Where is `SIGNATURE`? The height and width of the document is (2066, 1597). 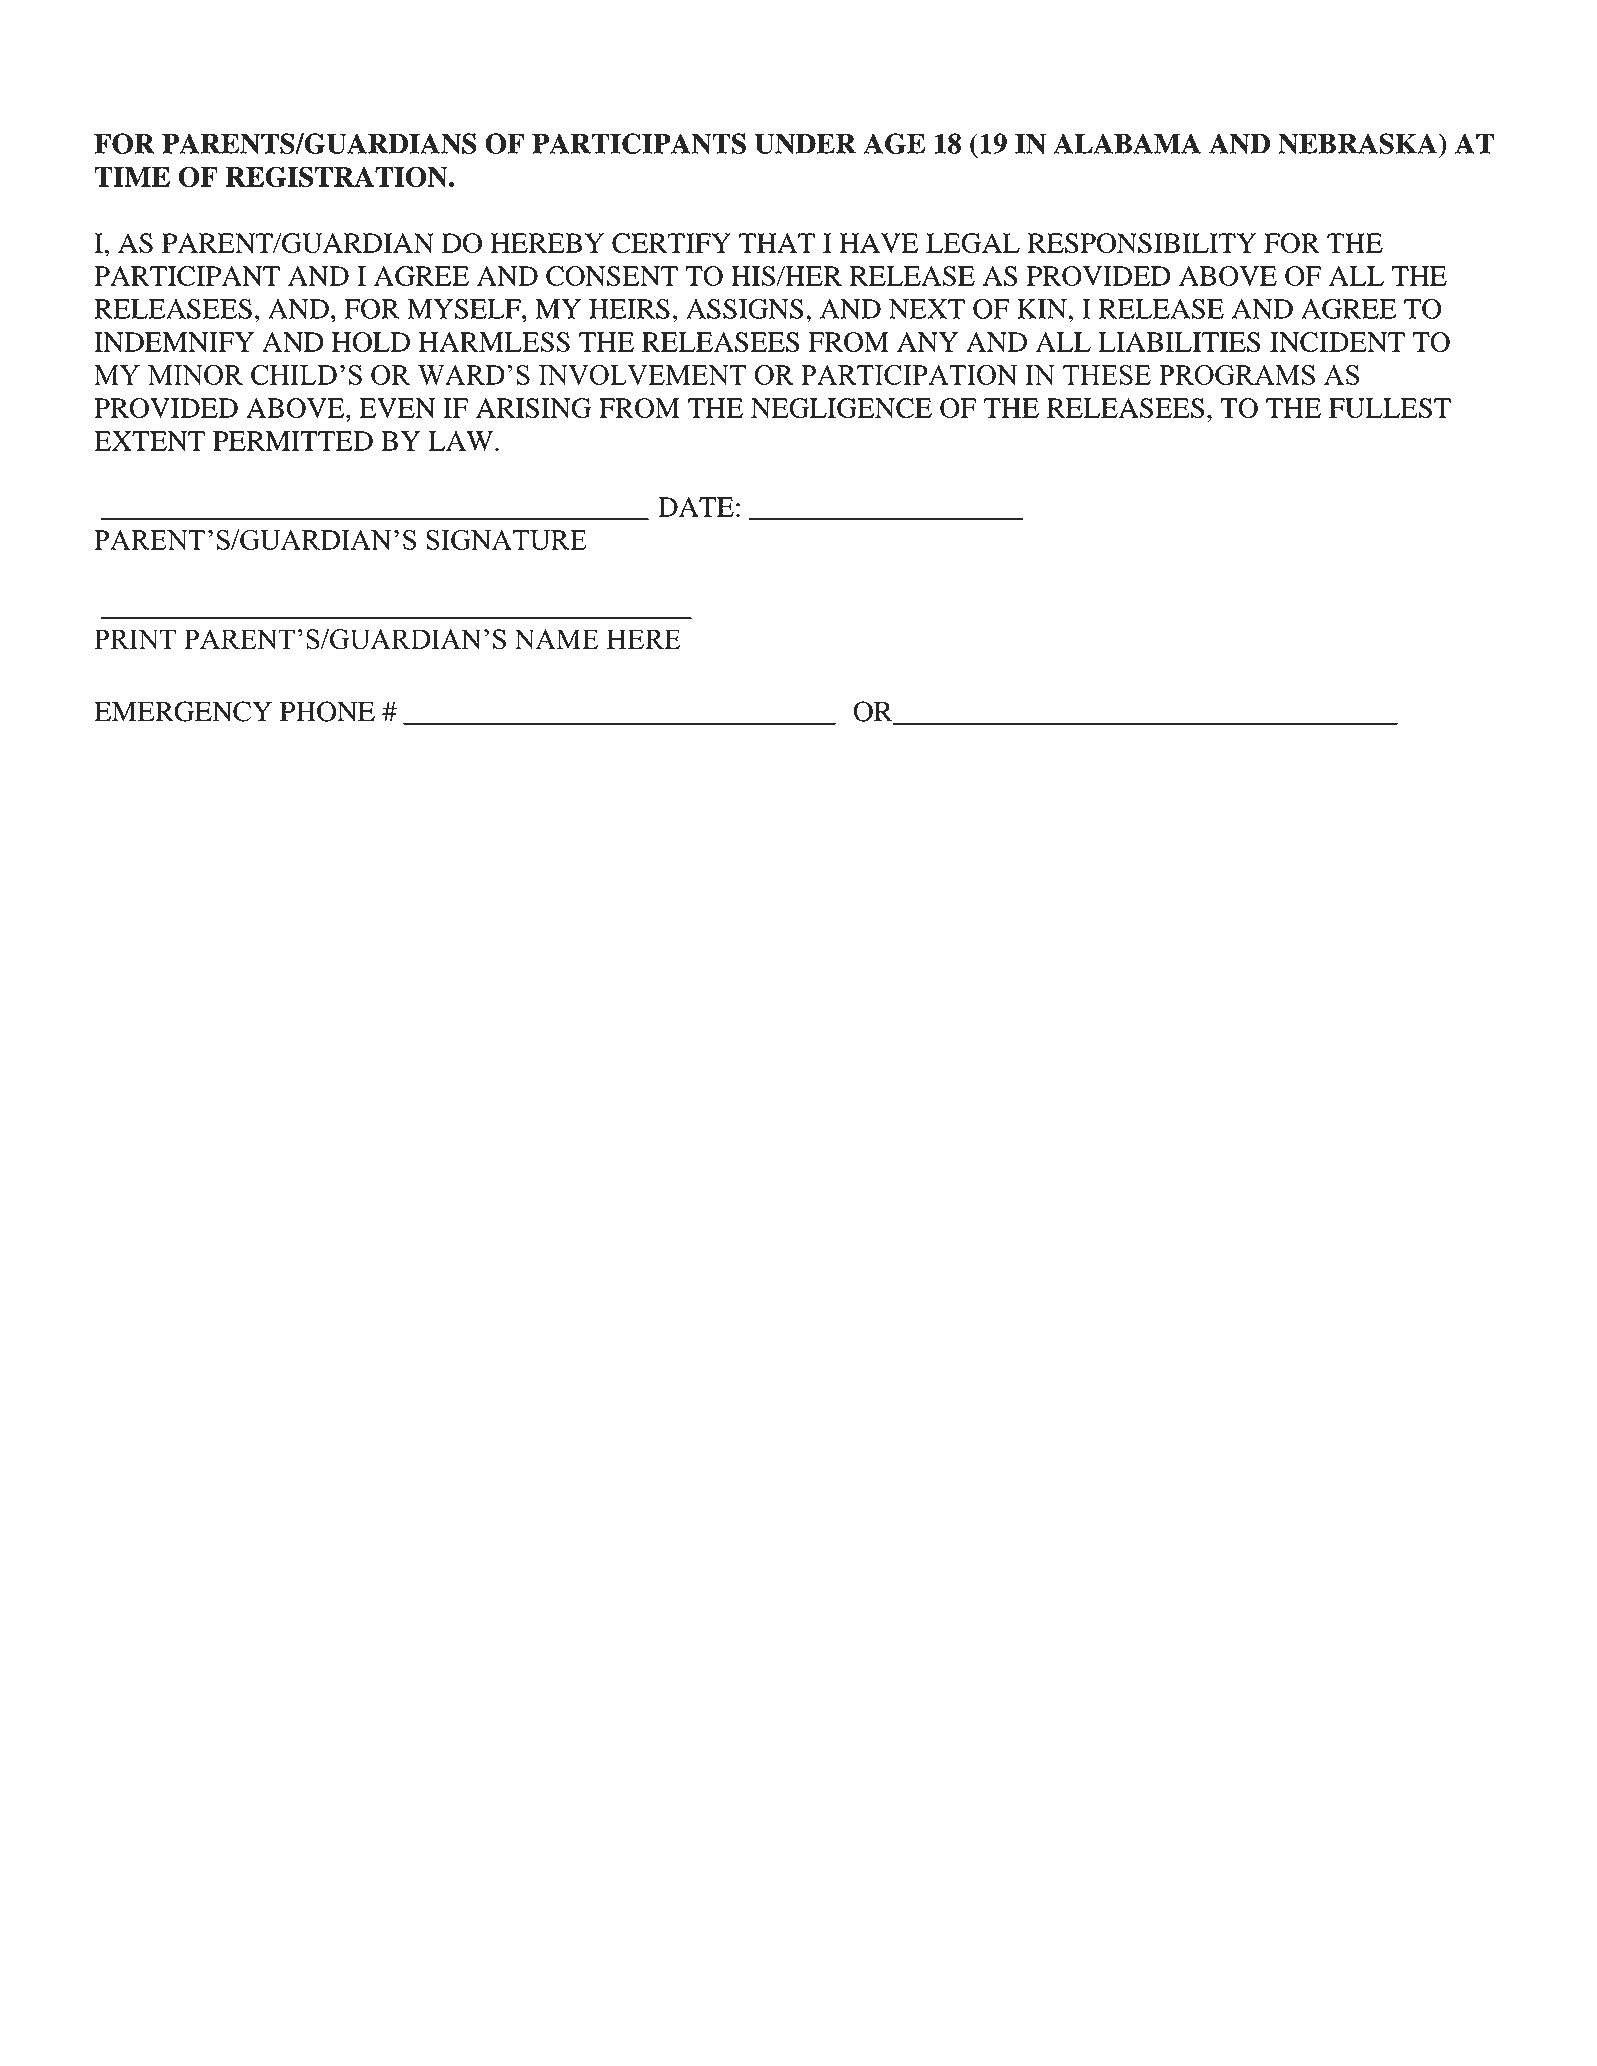
SIGNATURE is located at coordinates (506, 540).
